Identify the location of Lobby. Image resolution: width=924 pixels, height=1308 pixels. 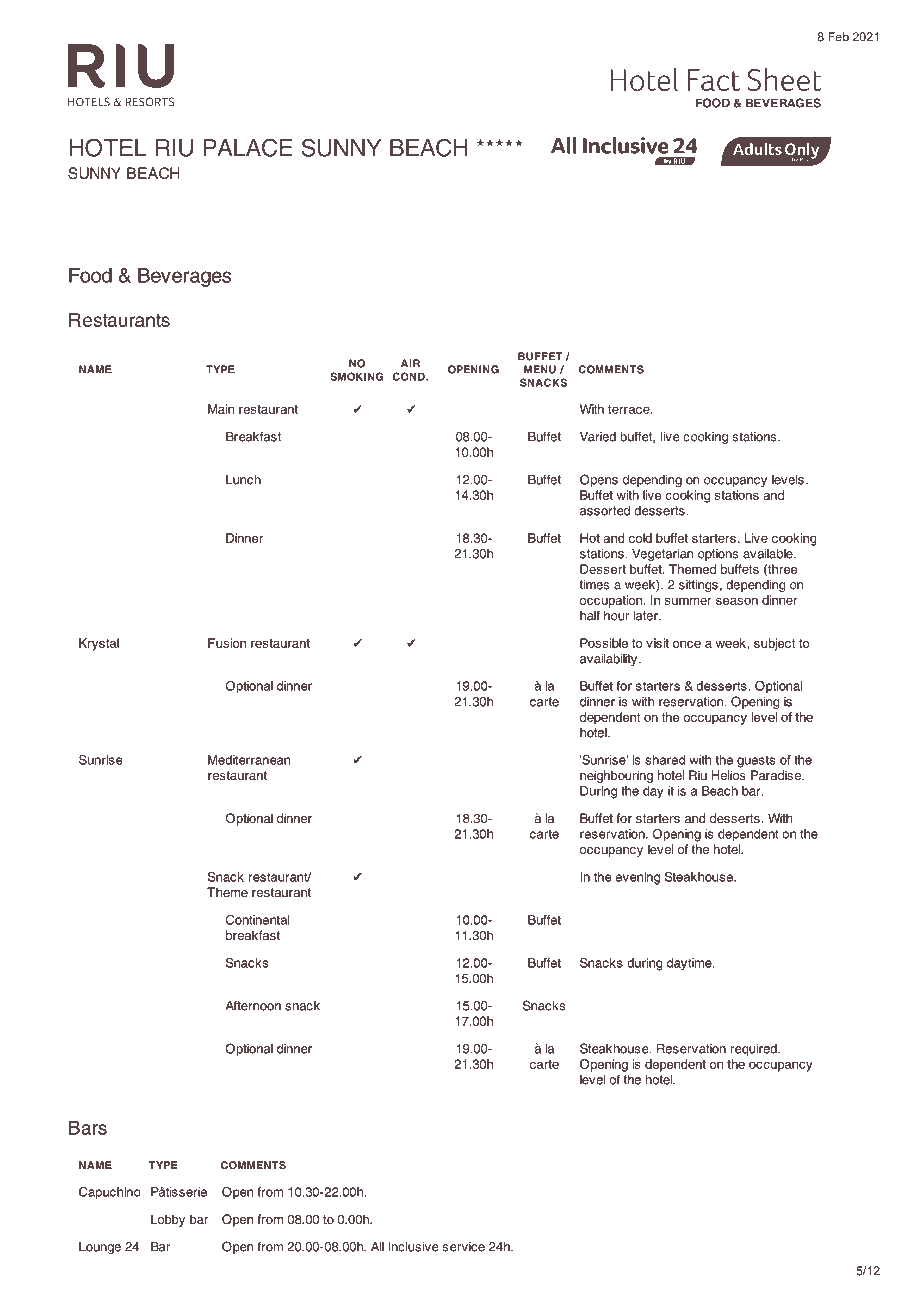
(168, 1220).
